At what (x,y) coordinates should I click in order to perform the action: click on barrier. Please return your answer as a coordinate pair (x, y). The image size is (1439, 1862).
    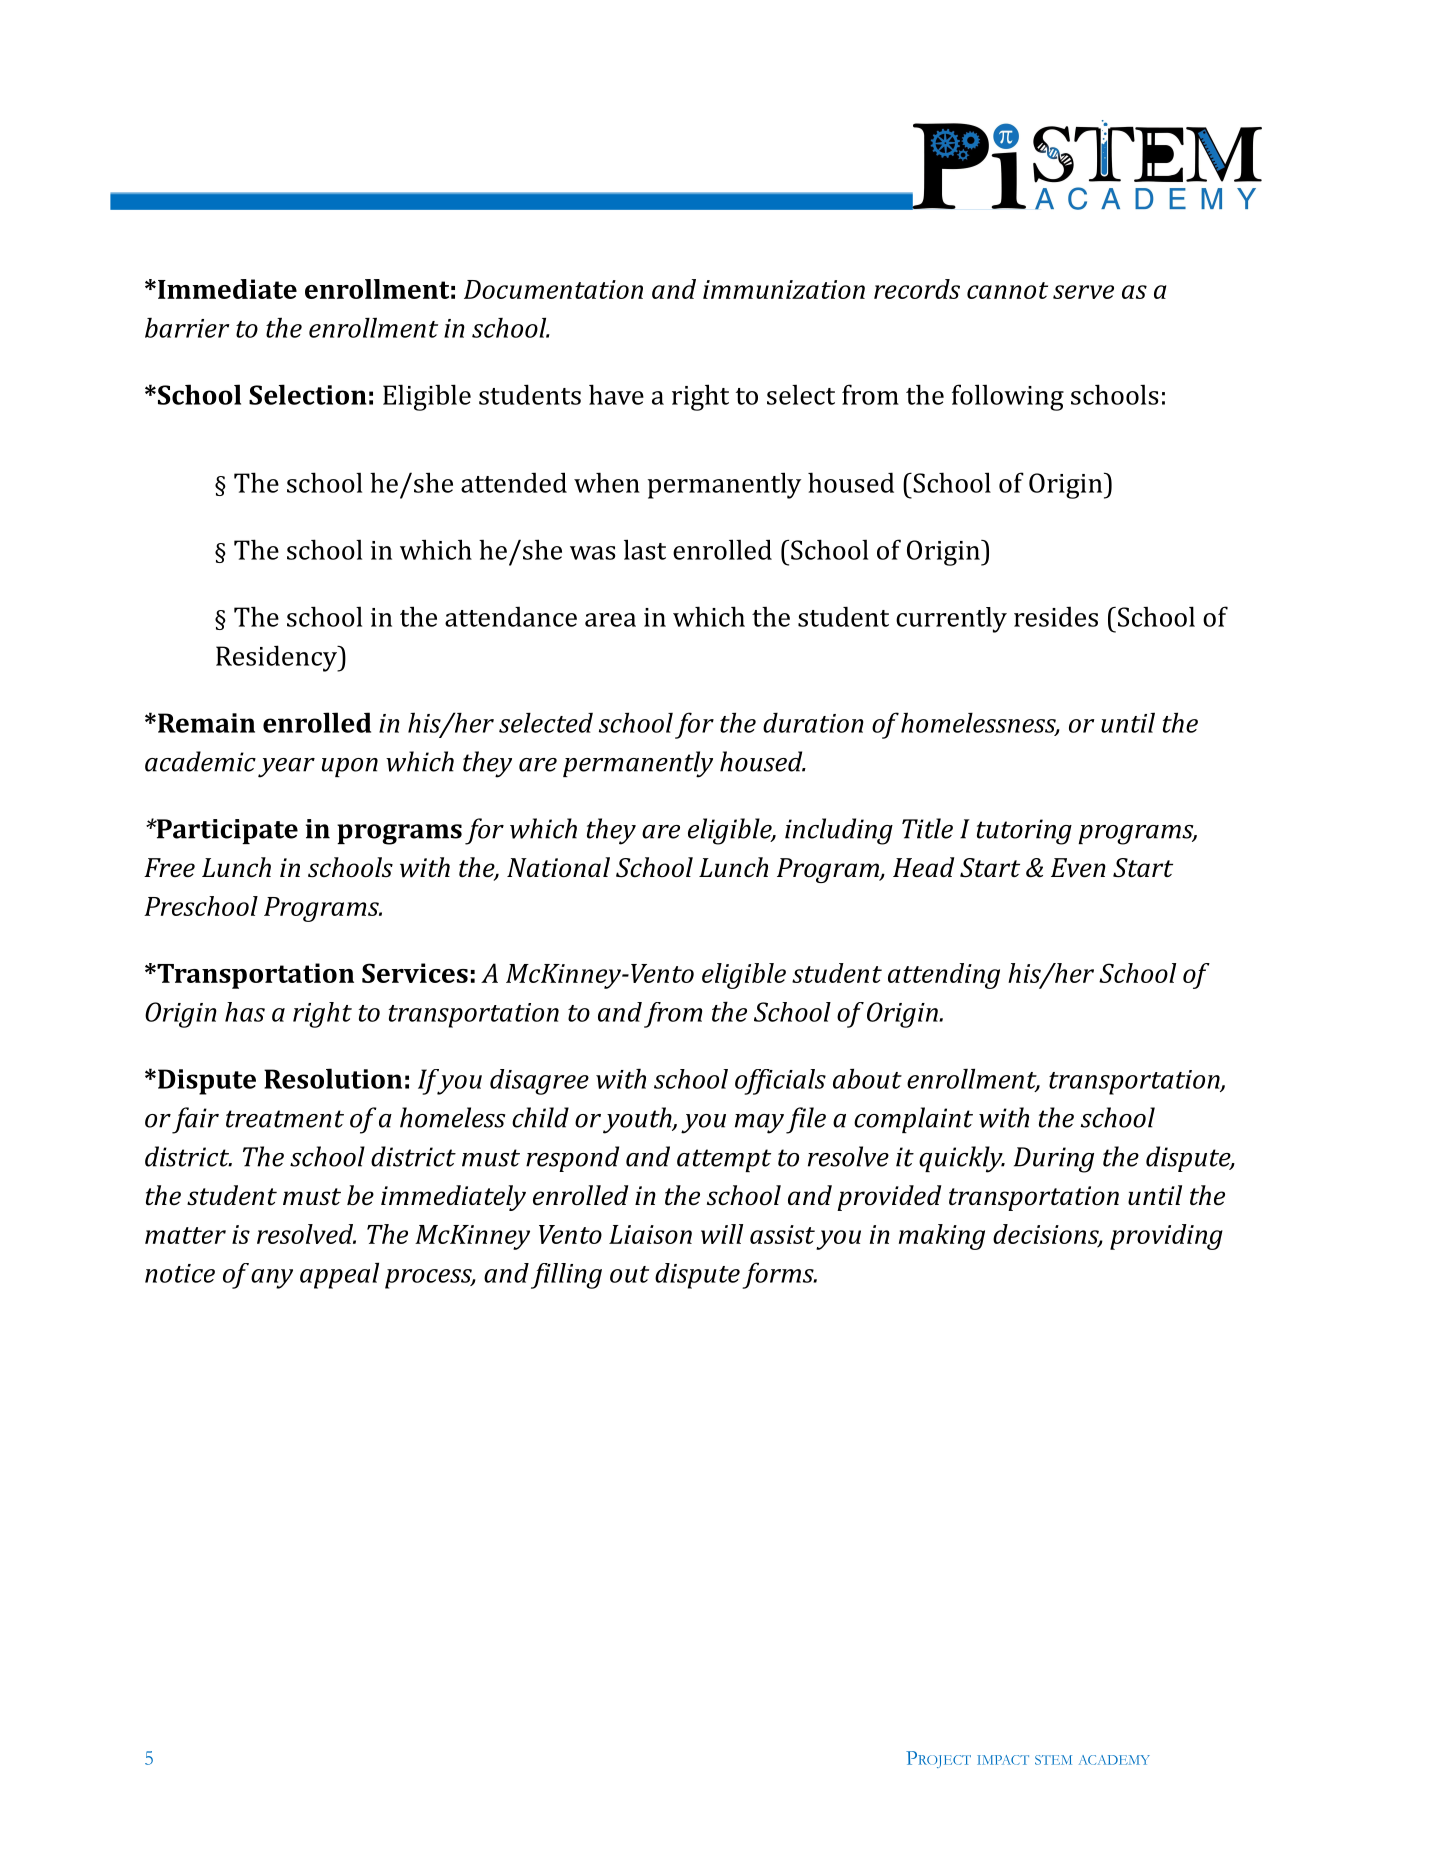
    Looking at the image, I should click on (187, 328).
